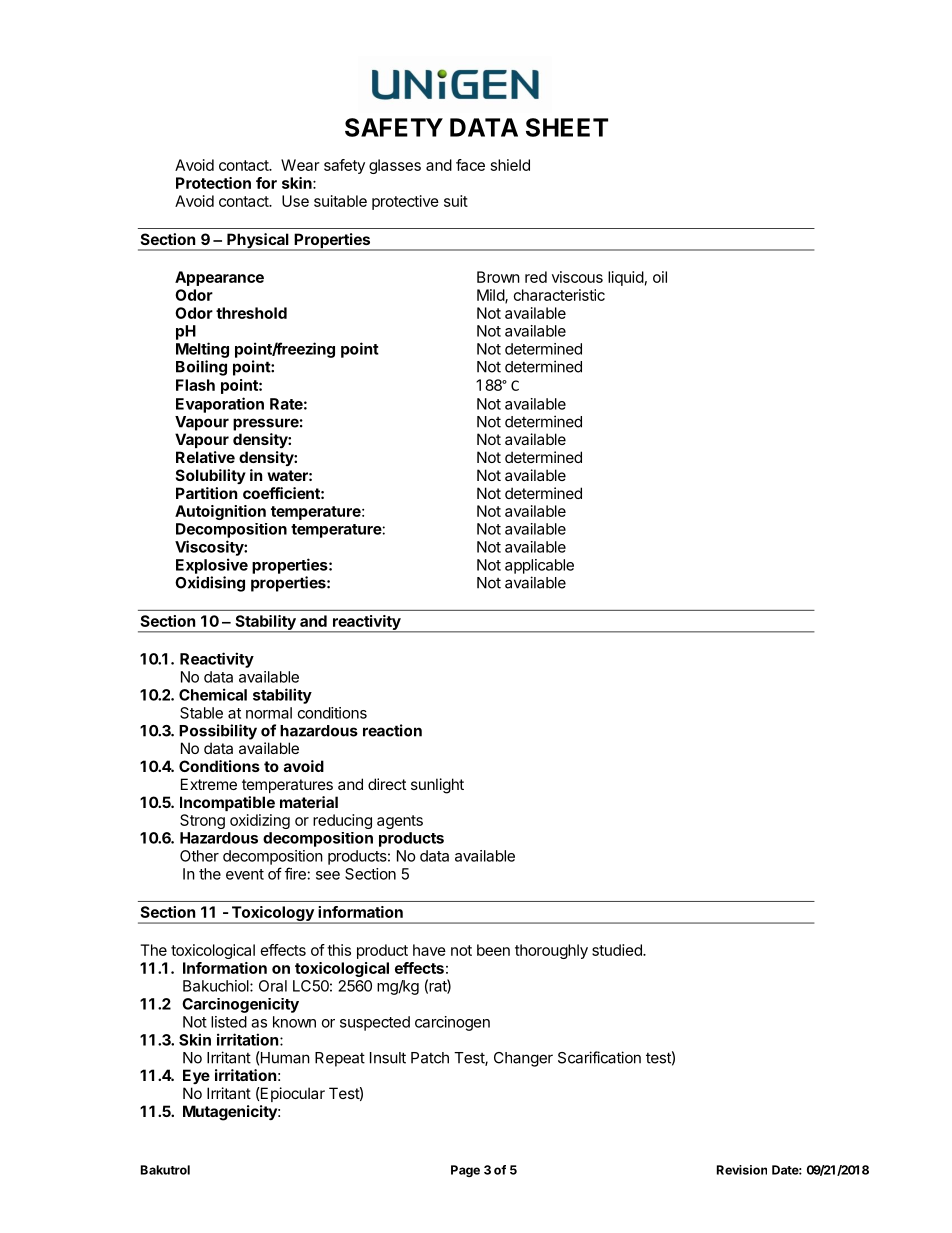 Image resolution: width=952 pixels, height=1233 pixels. Describe the element at coordinates (491, 296) in the screenshot. I see `Mild` at that location.
